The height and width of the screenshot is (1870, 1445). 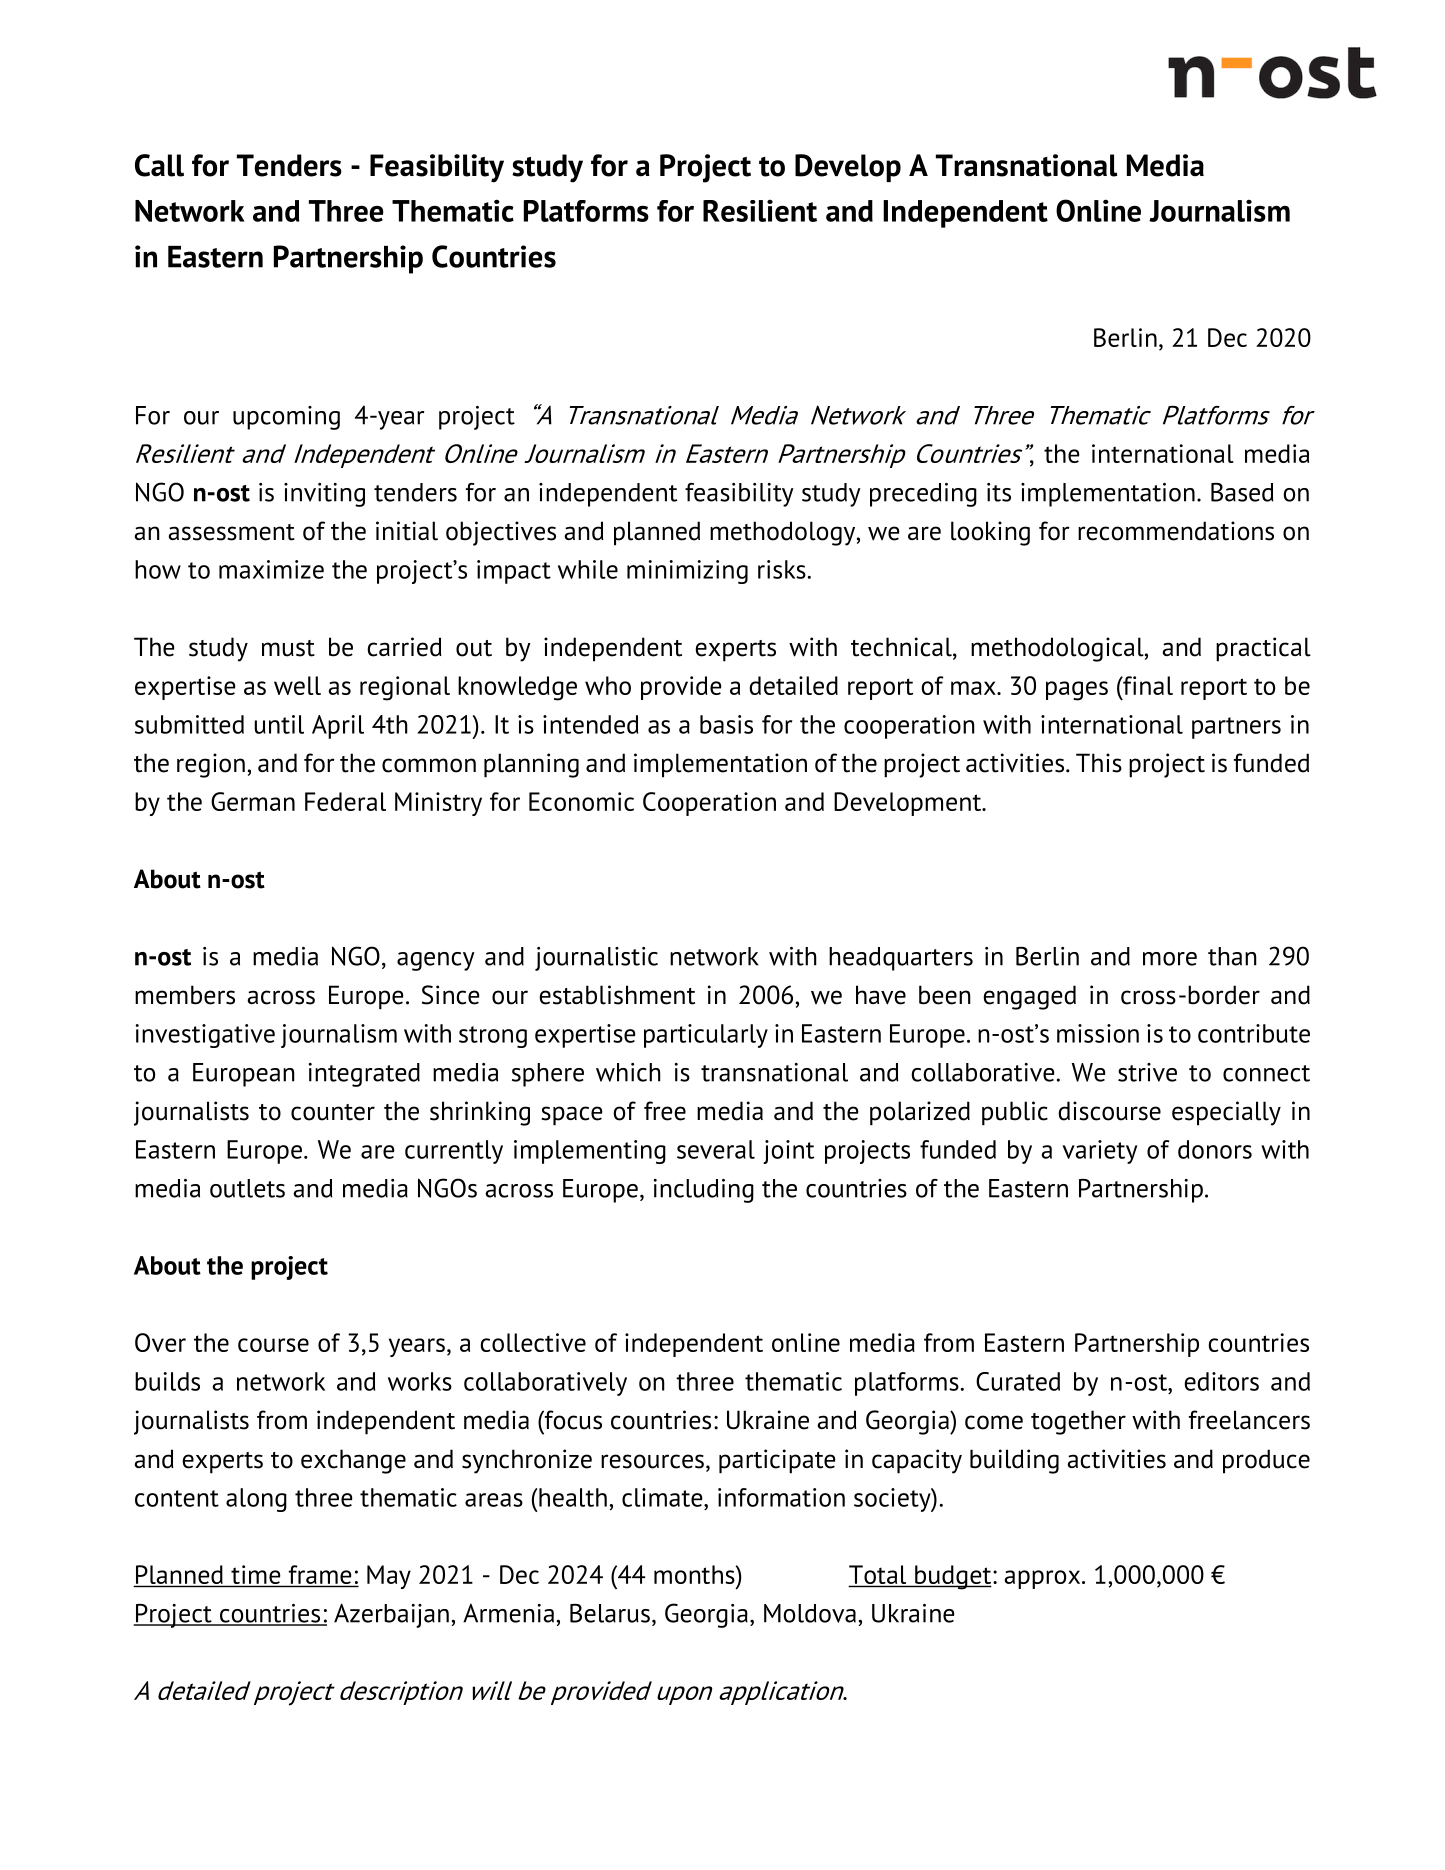 I want to click on months, so click(x=695, y=1574).
